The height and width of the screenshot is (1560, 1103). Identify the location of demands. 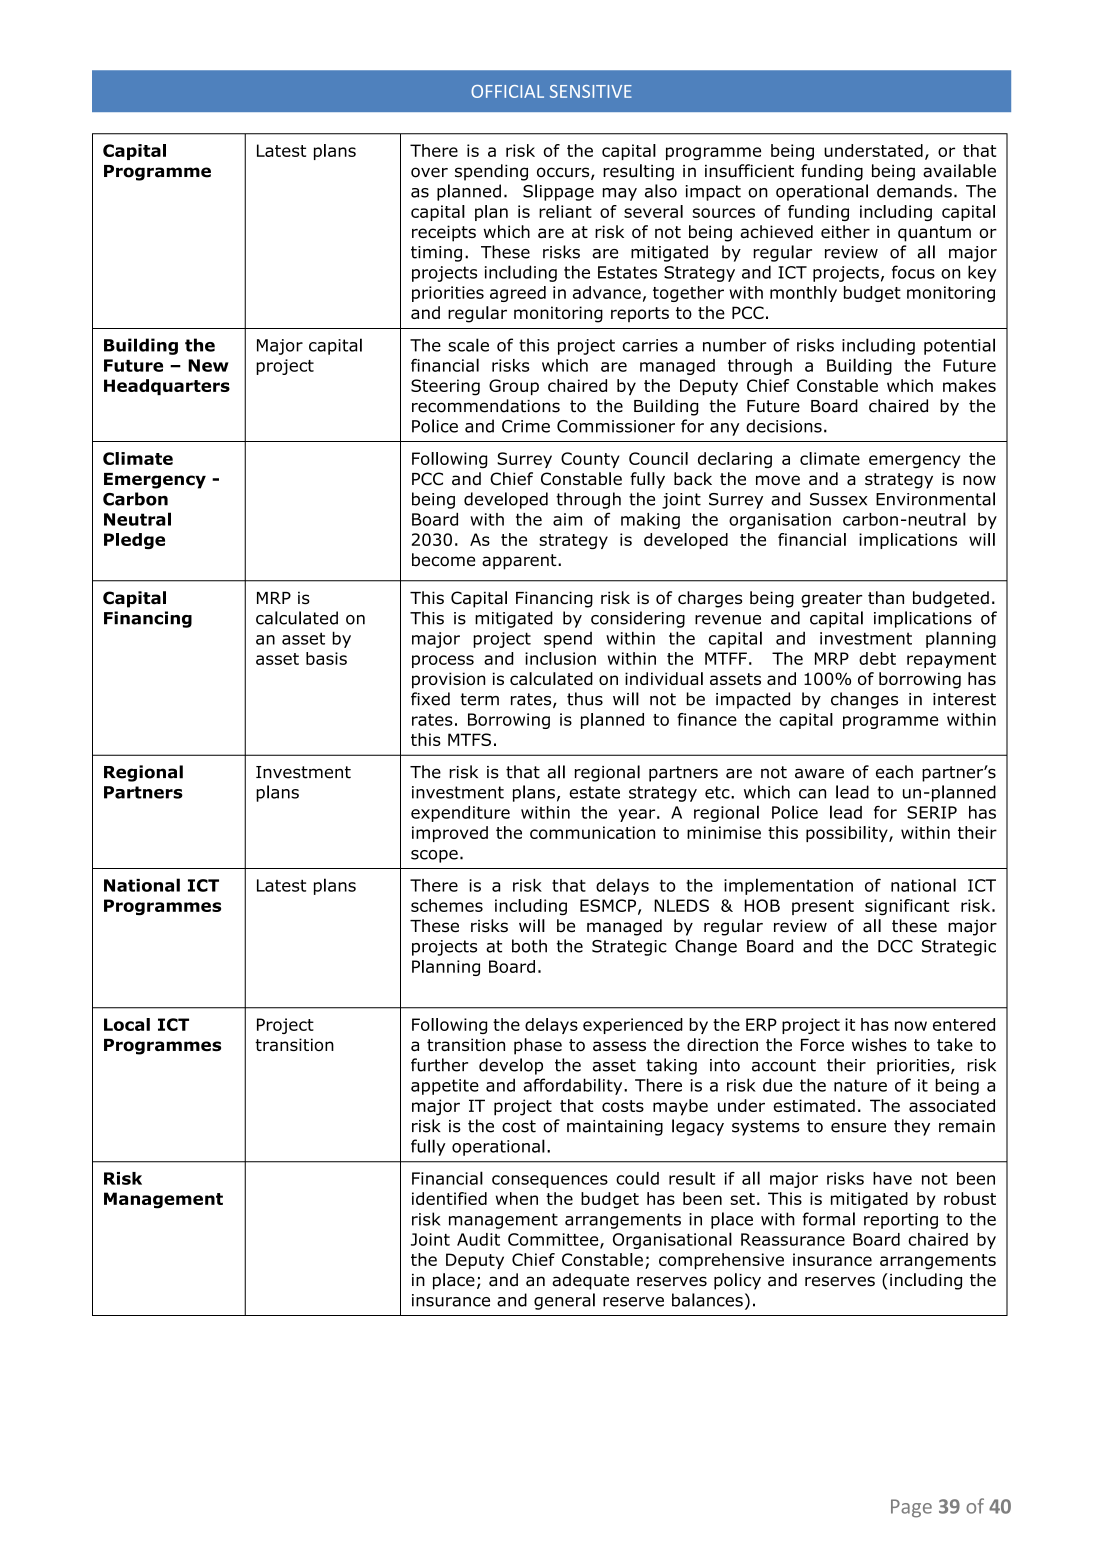
(914, 191).
